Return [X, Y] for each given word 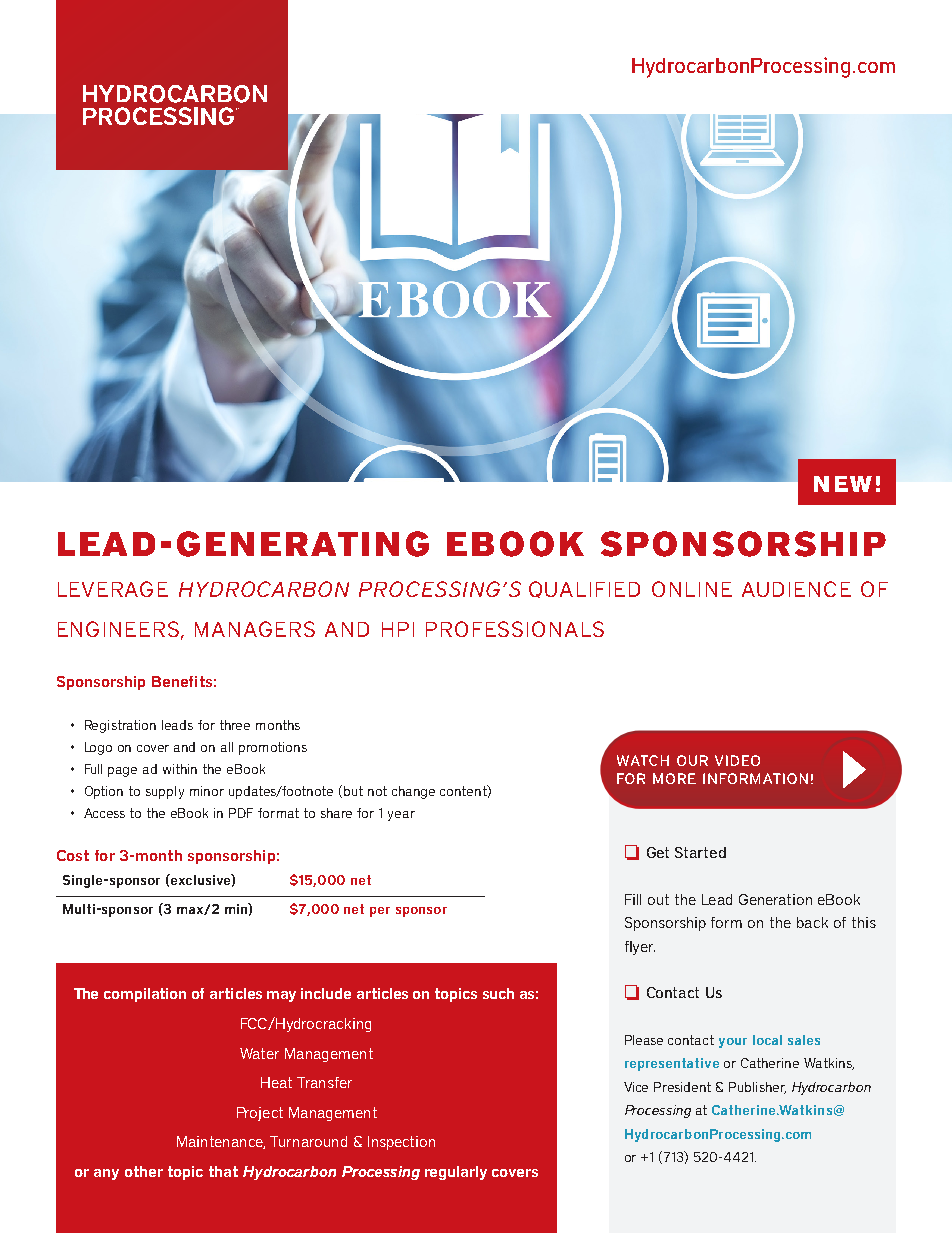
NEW [843, 484]
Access [104, 813]
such [498, 993]
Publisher [757, 1088]
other [144, 1171]
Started [700, 852]
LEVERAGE [113, 589]
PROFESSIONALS [515, 629]
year [401, 816]
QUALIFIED [584, 589]
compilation [145, 995]
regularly [456, 1173]
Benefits [182, 681]
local [767, 1040]
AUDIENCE [796, 589]
